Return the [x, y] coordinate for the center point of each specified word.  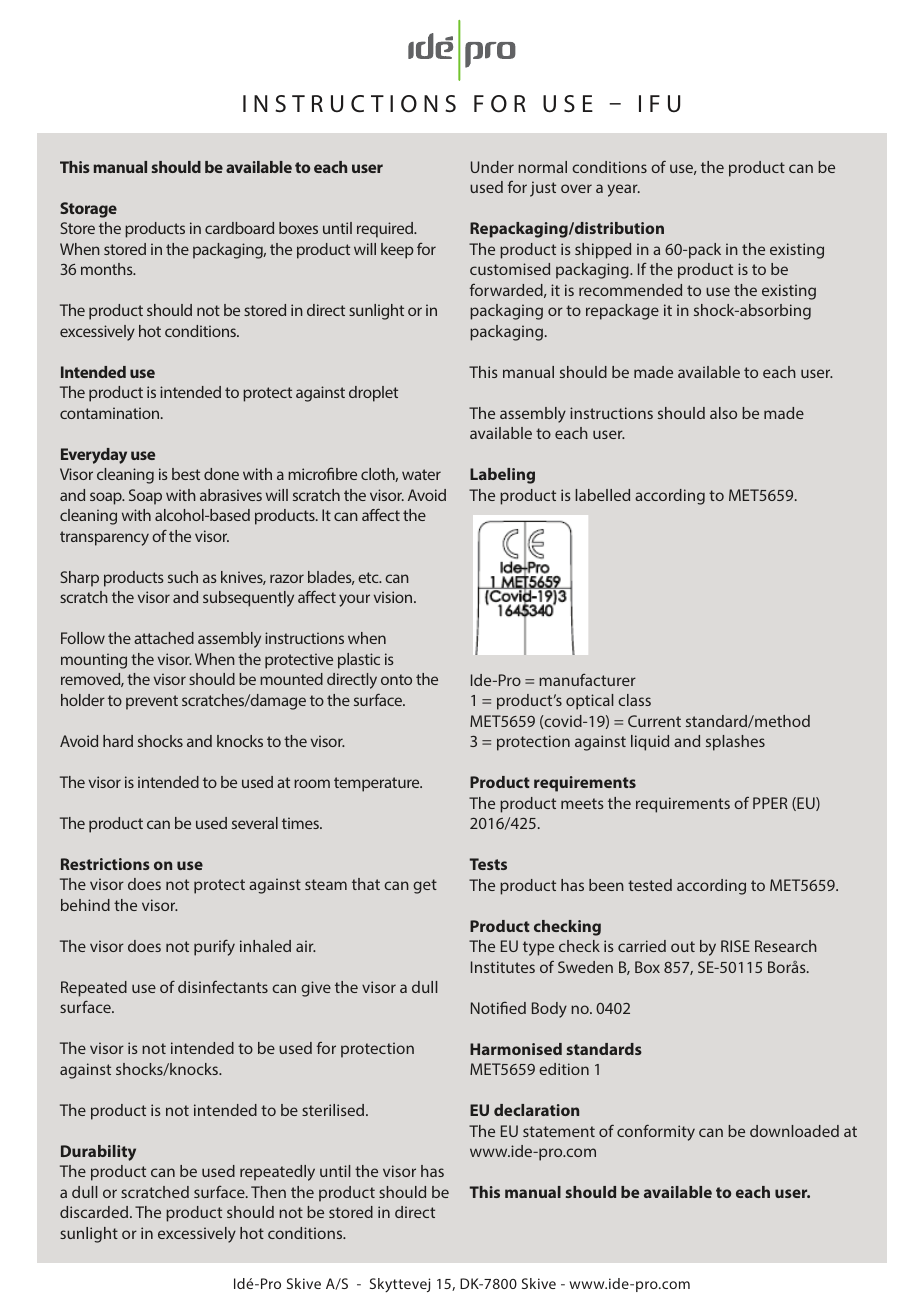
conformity [656, 1132]
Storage [88, 210]
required [386, 230]
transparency [104, 538]
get [425, 886]
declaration [536, 1110]
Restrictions [105, 864]
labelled [602, 495]
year [623, 190]
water [421, 474]
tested [650, 885]
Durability [98, 1153]
